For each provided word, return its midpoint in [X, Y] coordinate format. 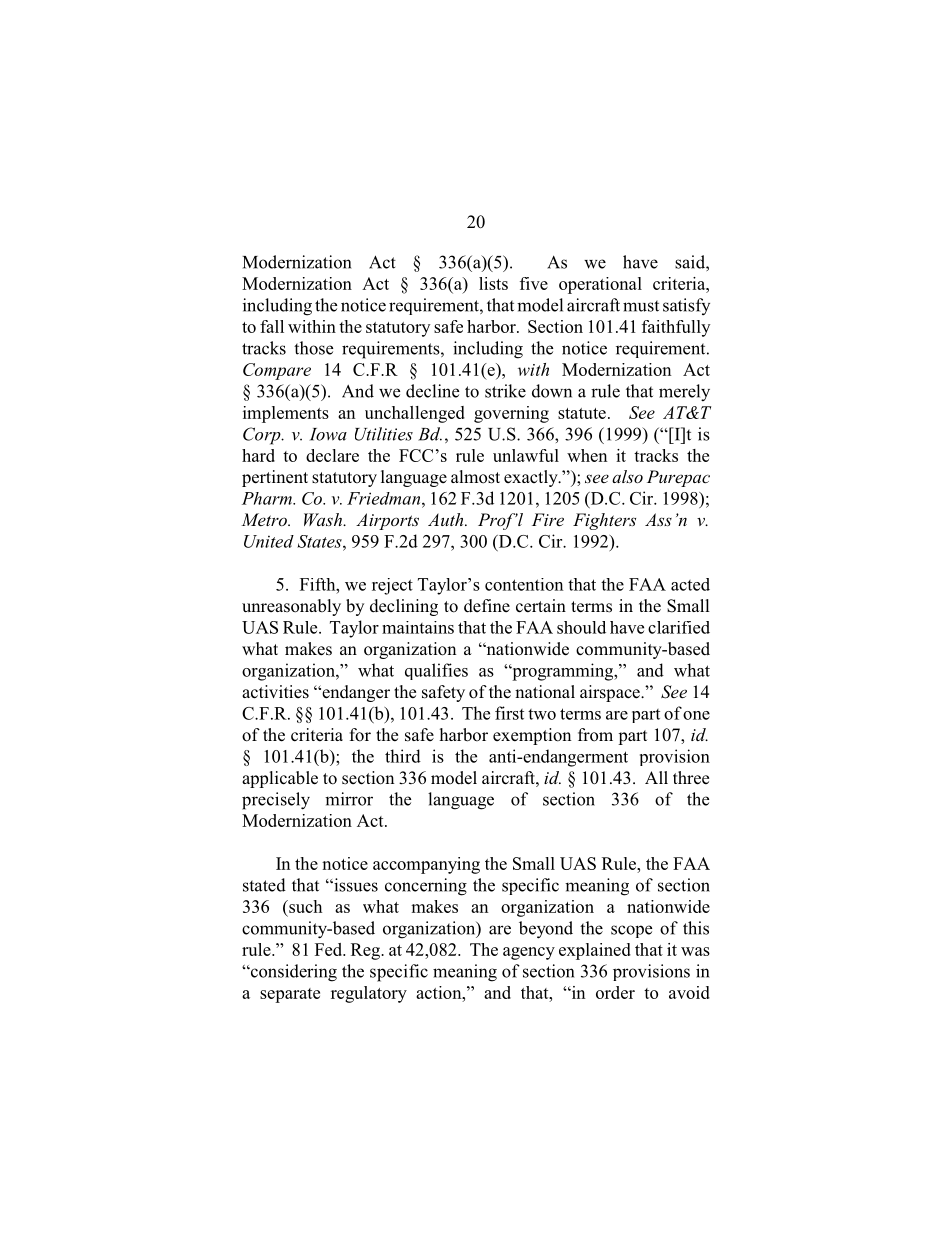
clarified [679, 627]
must [641, 306]
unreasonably [291, 607]
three [691, 778]
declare [332, 455]
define [487, 606]
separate [290, 995]
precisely [276, 801]
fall [272, 326]
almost [475, 477]
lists [493, 283]
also [627, 476]
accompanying [426, 865]
